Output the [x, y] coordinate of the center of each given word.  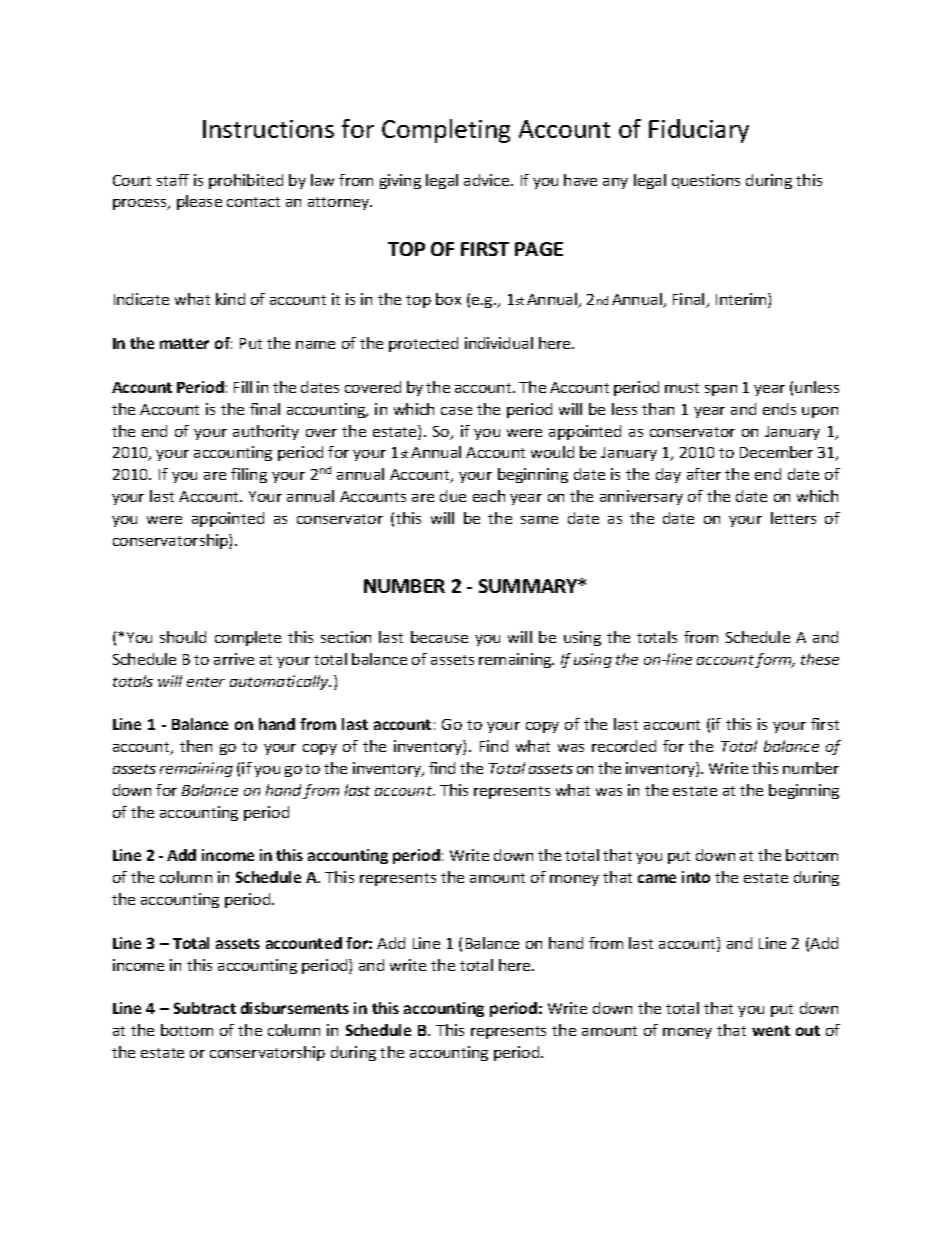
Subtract [205, 1008]
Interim [742, 300]
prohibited [246, 181]
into [696, 877]
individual [499, 343]
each [489, 496]
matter [184, 343]
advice [488, 180]
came [657, 878]
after [704, 474]
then [196, 746]
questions [706, 181]
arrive [234, 659]
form [774, 660]
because [439, 637]
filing [249, 475]
